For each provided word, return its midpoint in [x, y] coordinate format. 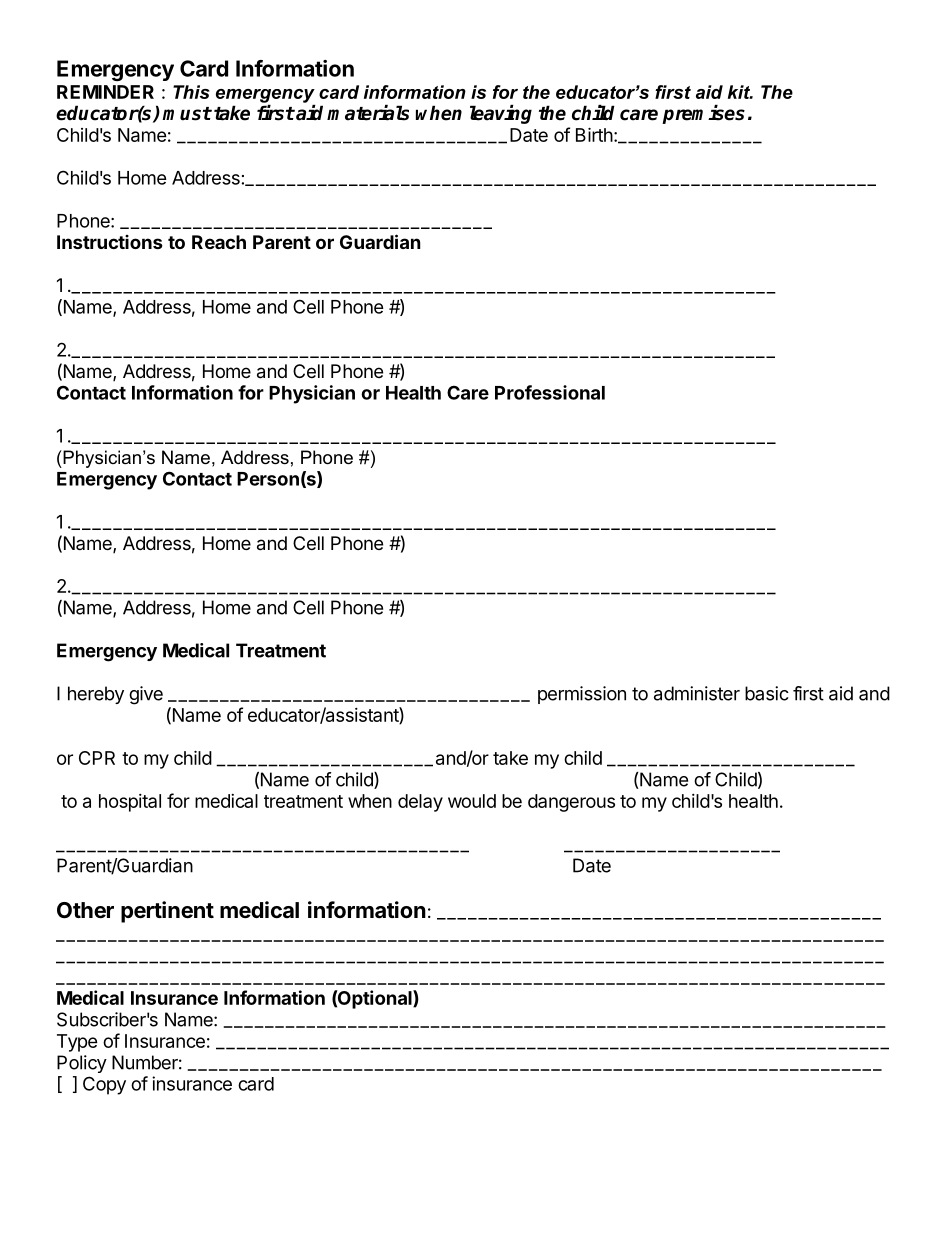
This [191, 92]
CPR [97, 758]
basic [767, 693]
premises [703, 114]
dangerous [571, 803]
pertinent [167, 912]
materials [368, 113]
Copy [104, 1085]
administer [697, 693]
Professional [550, 392]
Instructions [110, 242]
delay [420, 803]
